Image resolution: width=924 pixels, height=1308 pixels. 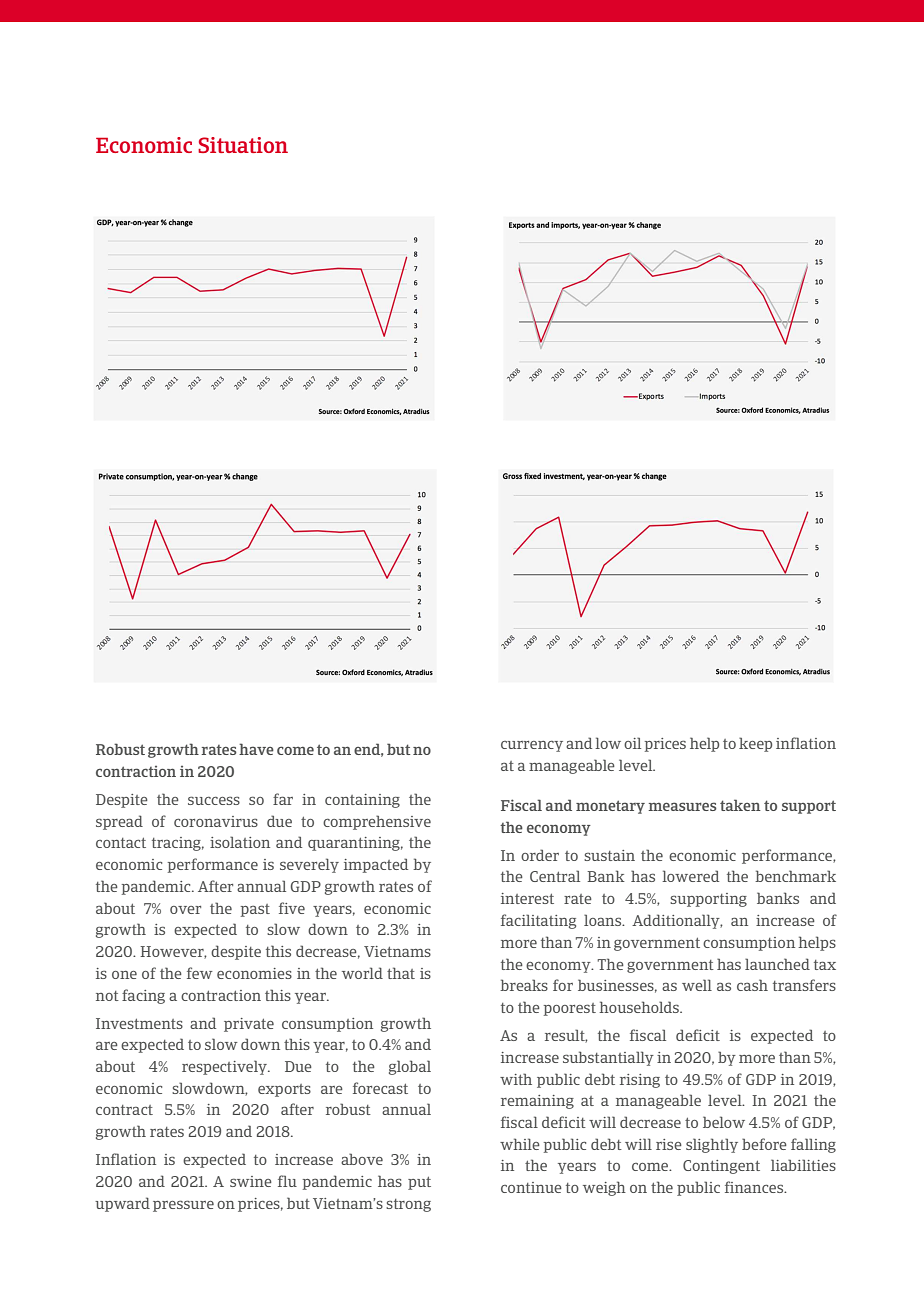 What do you see at coordinates (632, 743) in the image?
I see `oil` at bounding box center [632, 743].
